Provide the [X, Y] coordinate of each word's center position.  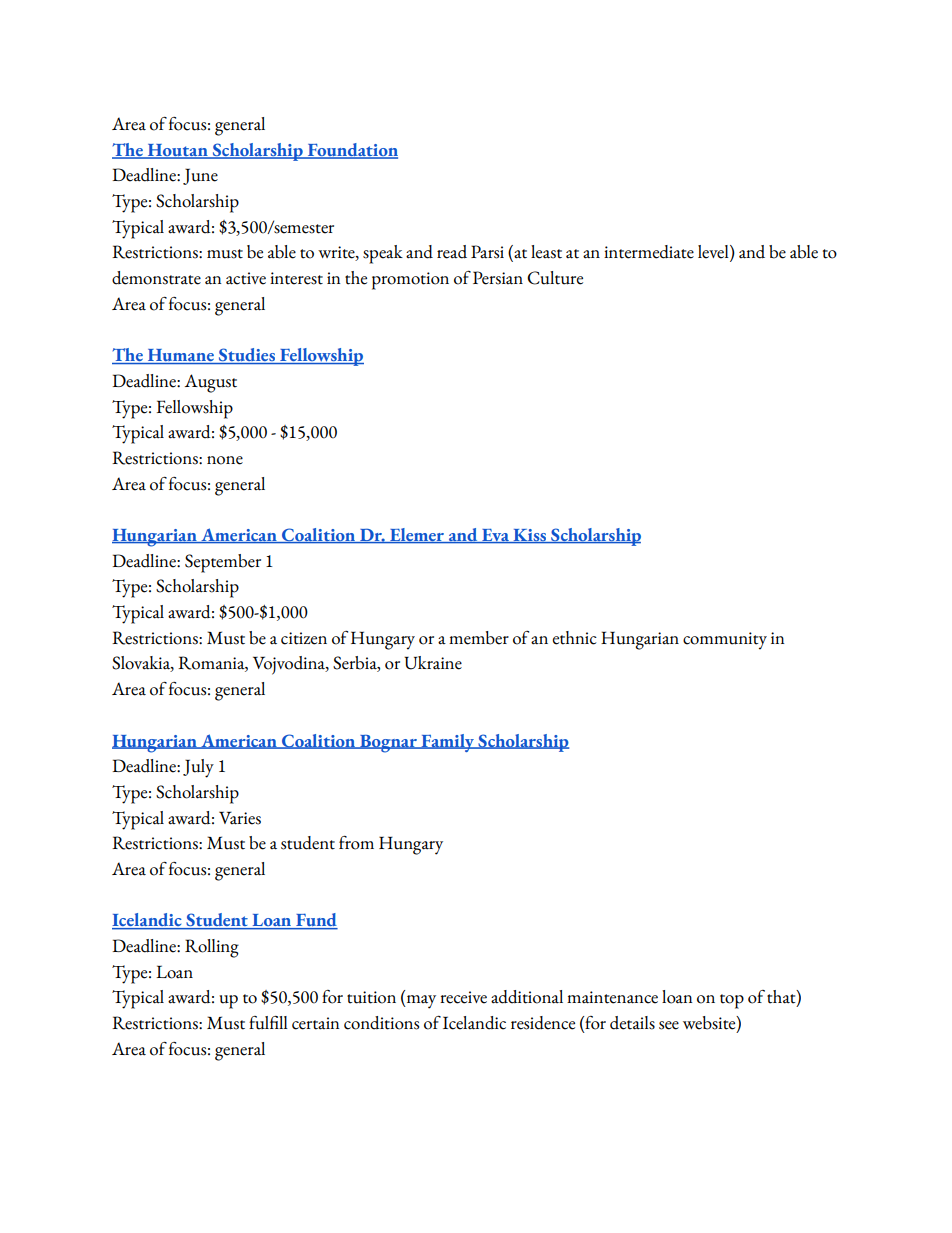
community [725, 641]
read [452, 252]
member [479, 638]
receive [463, 997]
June [200, 176]
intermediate [649, 252]
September [223, 563]
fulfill [268, 1023]
